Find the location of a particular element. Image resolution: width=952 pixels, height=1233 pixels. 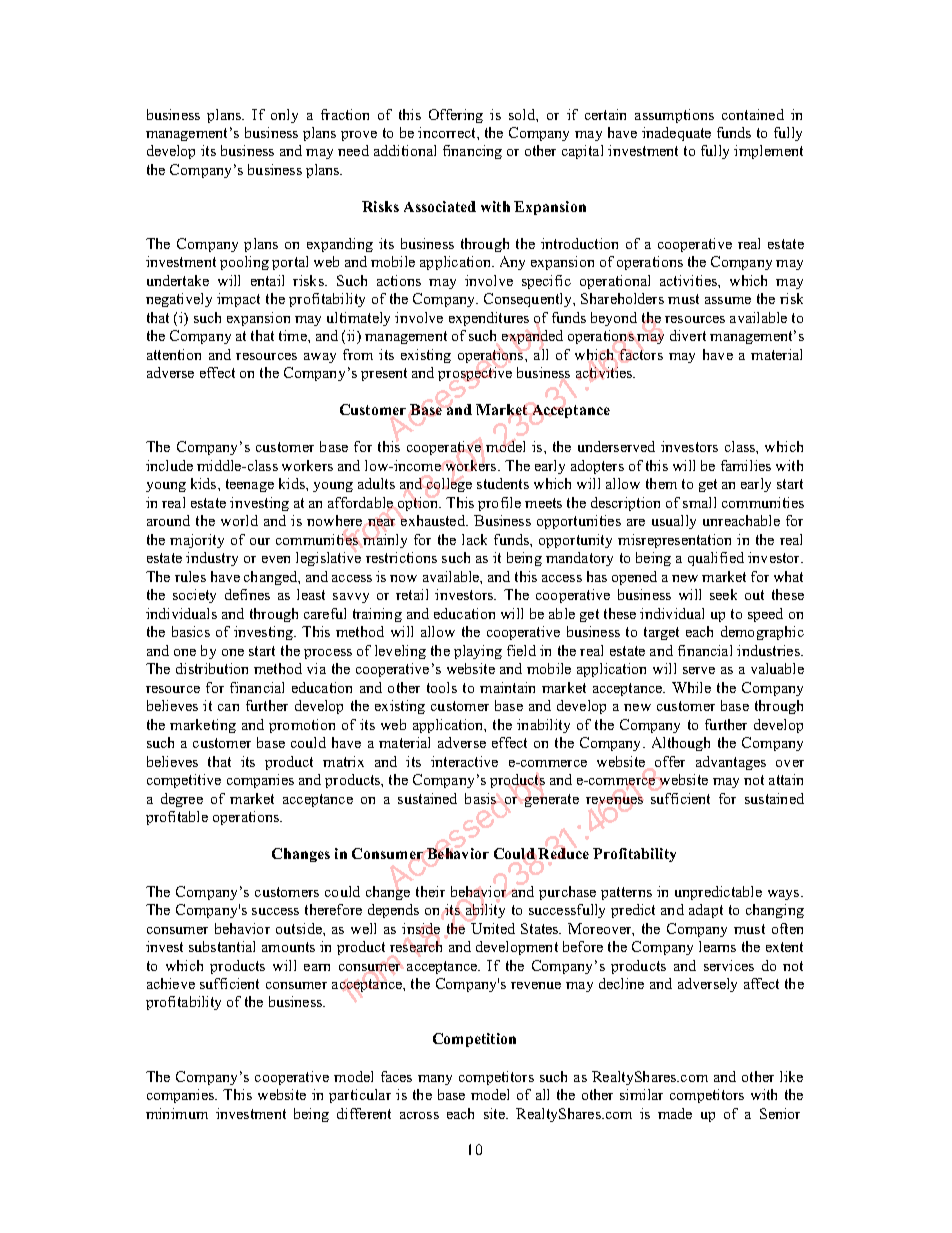

financing is located at coordinates (472, 152).
